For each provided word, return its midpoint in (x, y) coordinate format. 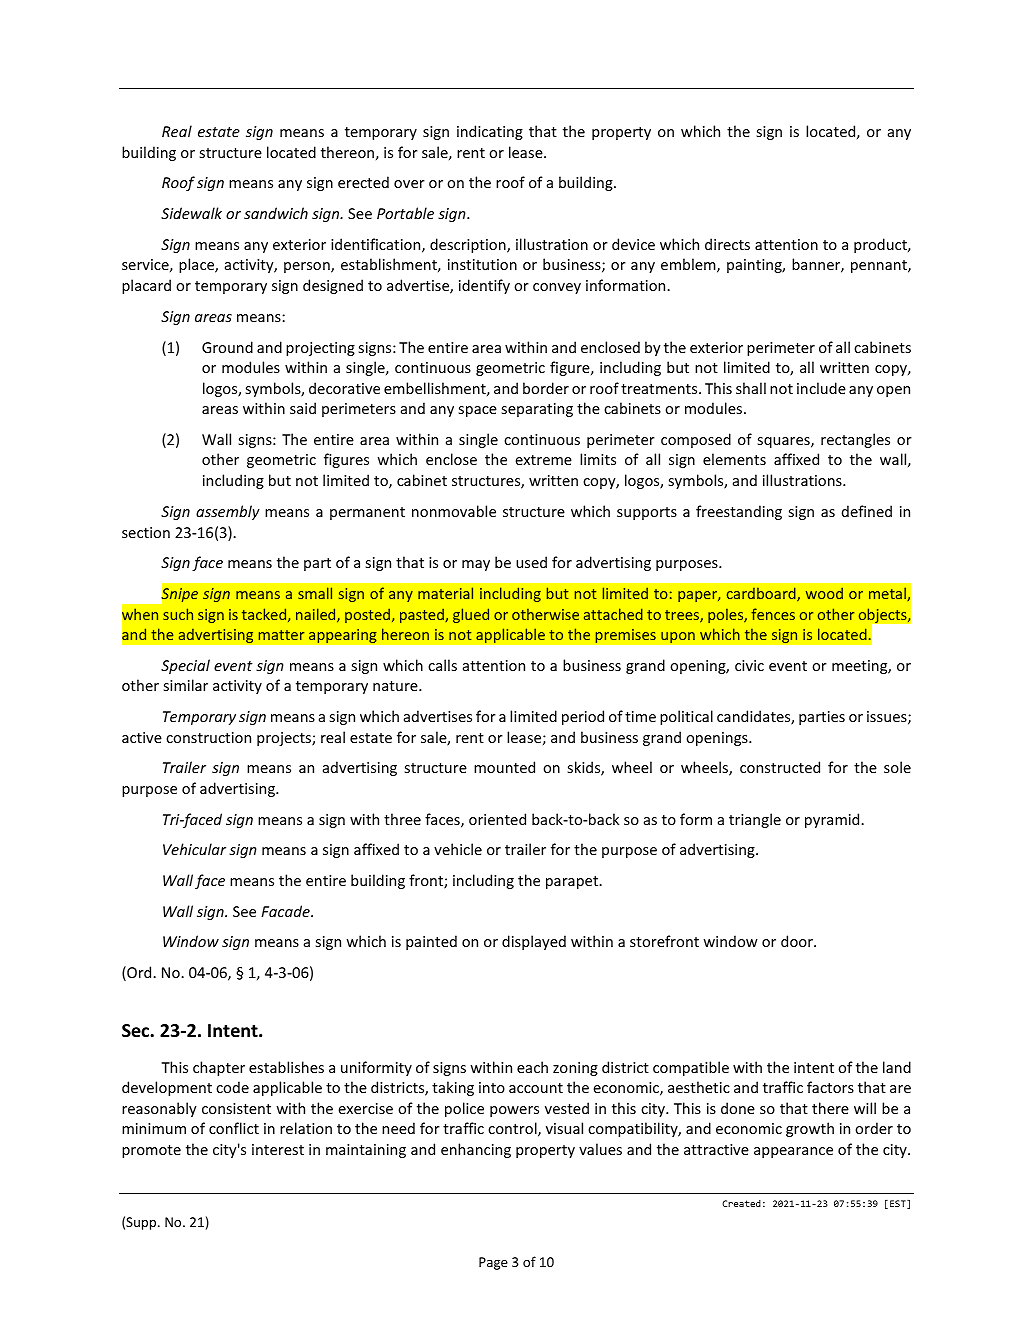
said (303, 408)
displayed (534, 942)
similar (186, 685)
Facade (286, 911)
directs (727, 244)
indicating (490, 132)
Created (741, 1203)
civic (749, 665)
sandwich (276, 213)
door (798, 941)
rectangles (855, 440)
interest (278, 1149)
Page (493, 1263)
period (583, 717)
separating (537, 410)
